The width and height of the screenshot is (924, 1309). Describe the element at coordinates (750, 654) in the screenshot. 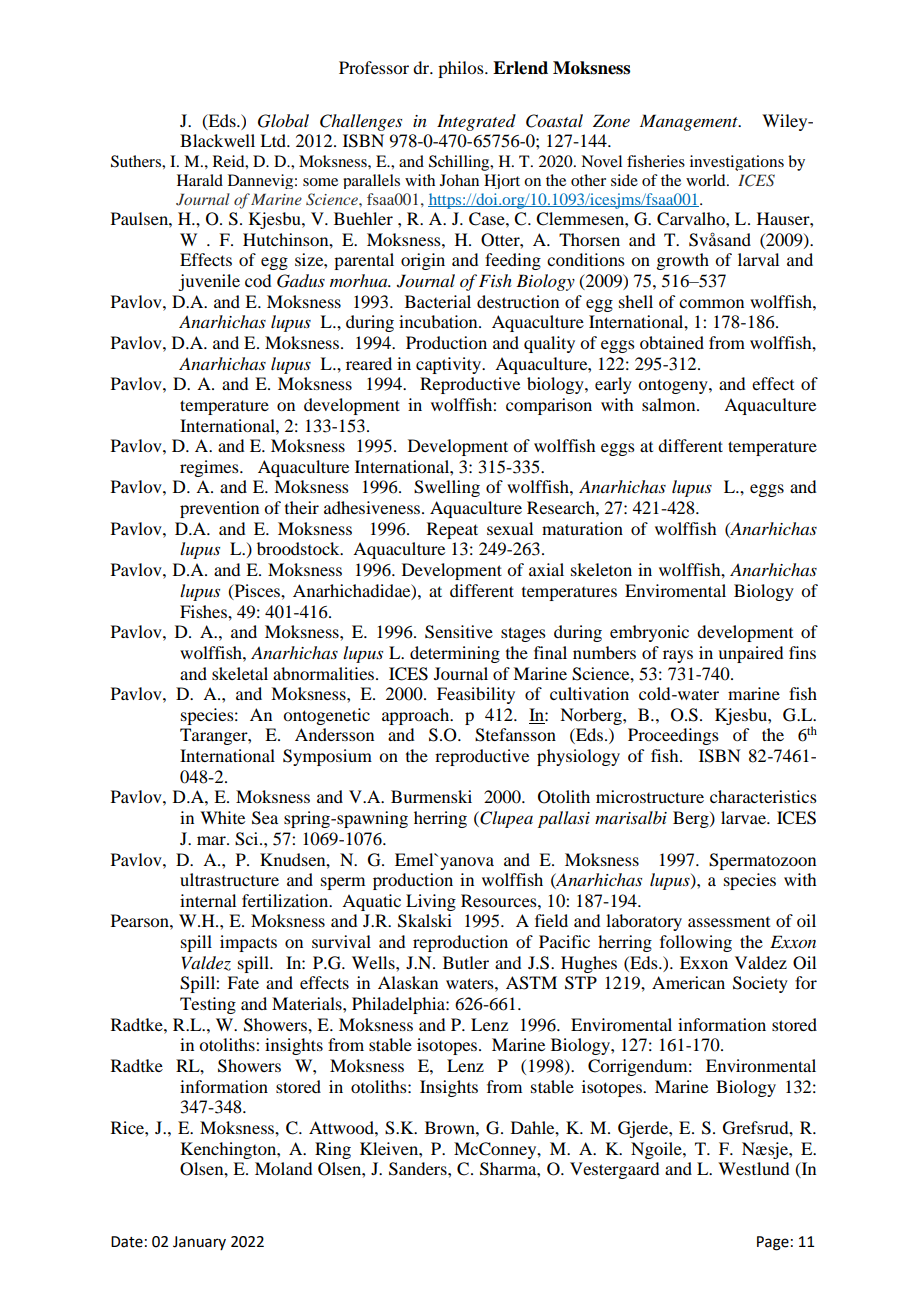

I see `unpaired` at that location.
